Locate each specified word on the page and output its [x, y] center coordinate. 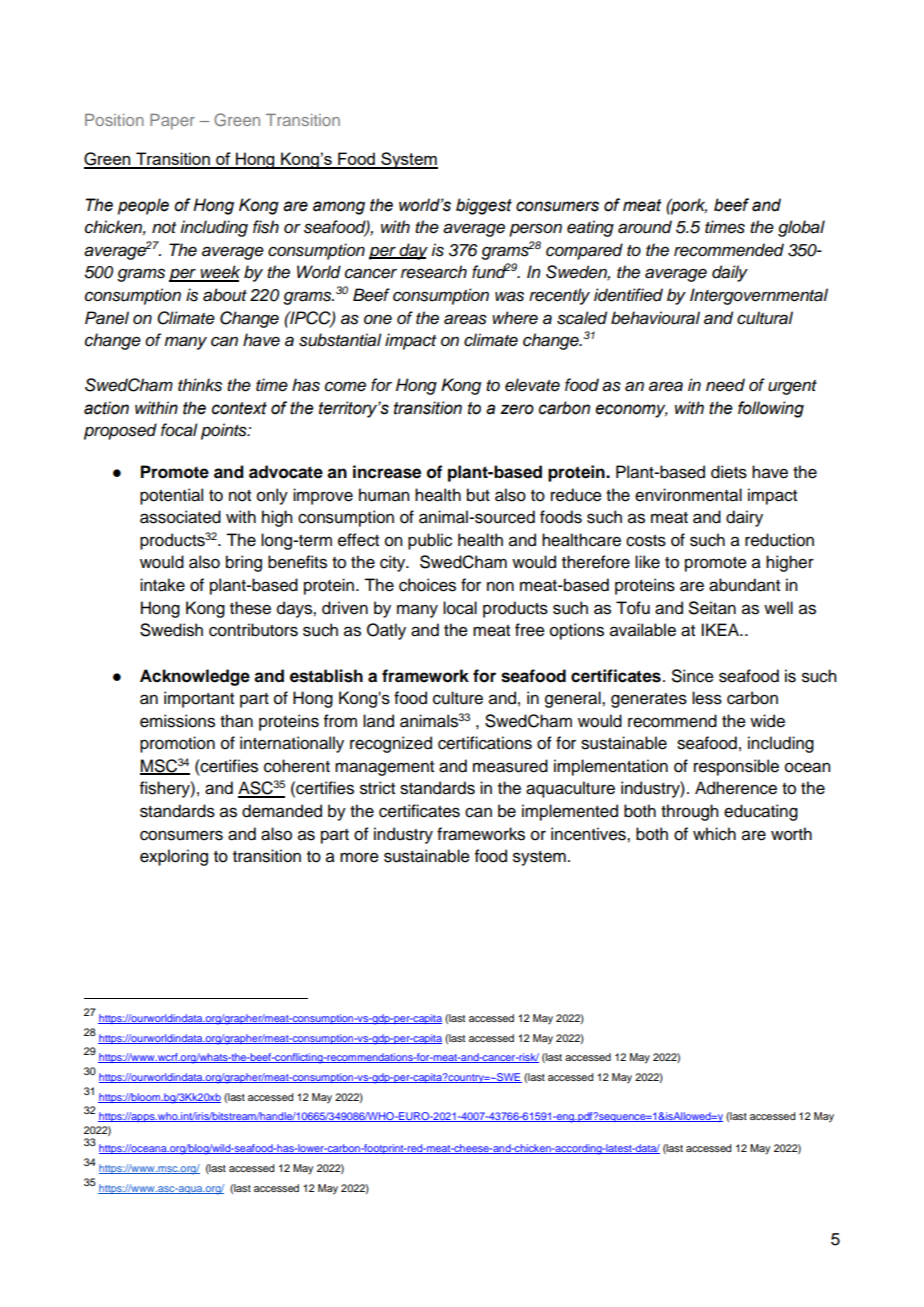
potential [171, 496]
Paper [172, 122]
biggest [484, 206]
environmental [688, 495]
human [384, 495]
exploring [174, 857]
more [359, 857]
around [645, 227]
